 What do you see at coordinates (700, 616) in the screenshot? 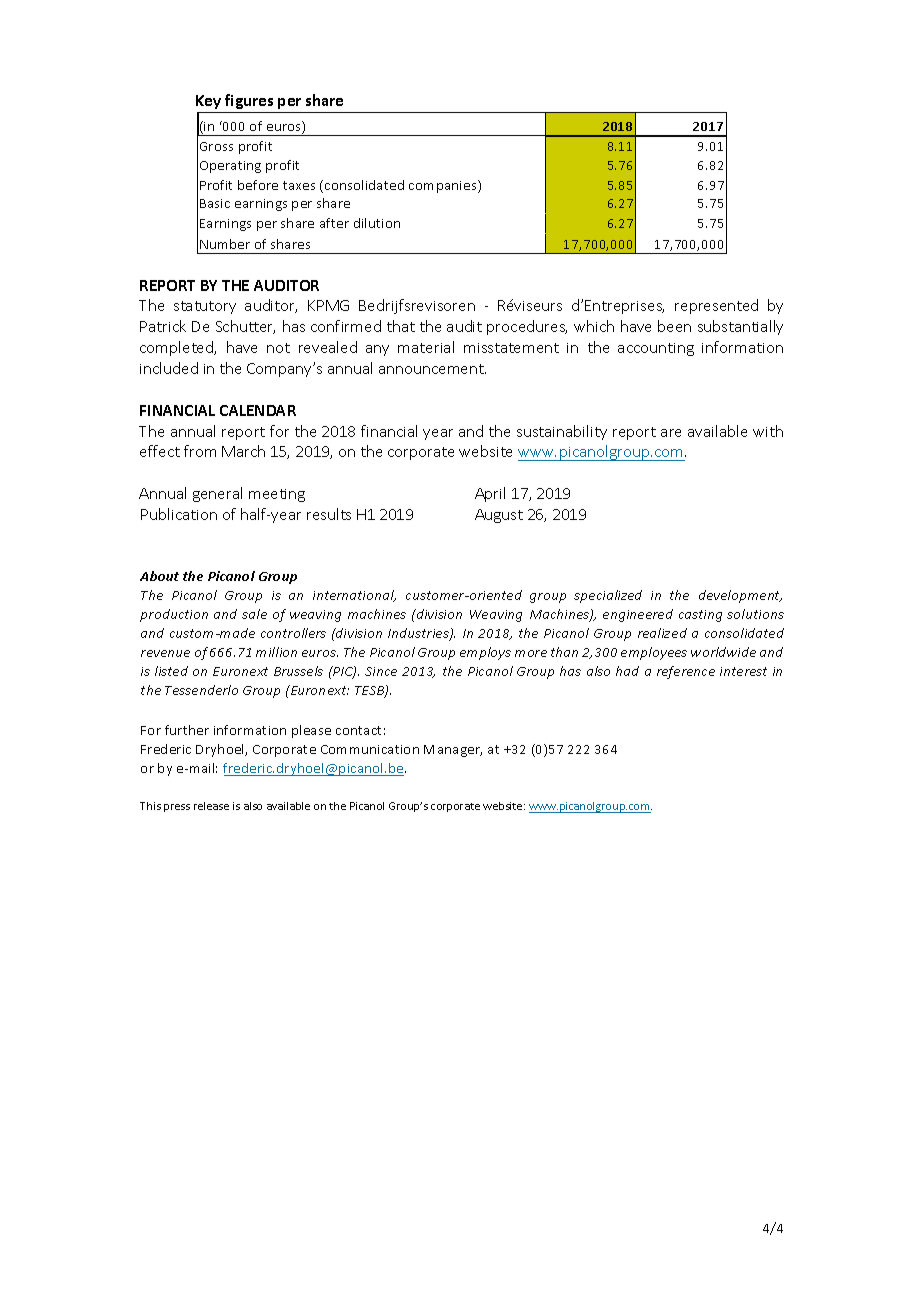
I see `casting` at bounding box center [700, 616].
